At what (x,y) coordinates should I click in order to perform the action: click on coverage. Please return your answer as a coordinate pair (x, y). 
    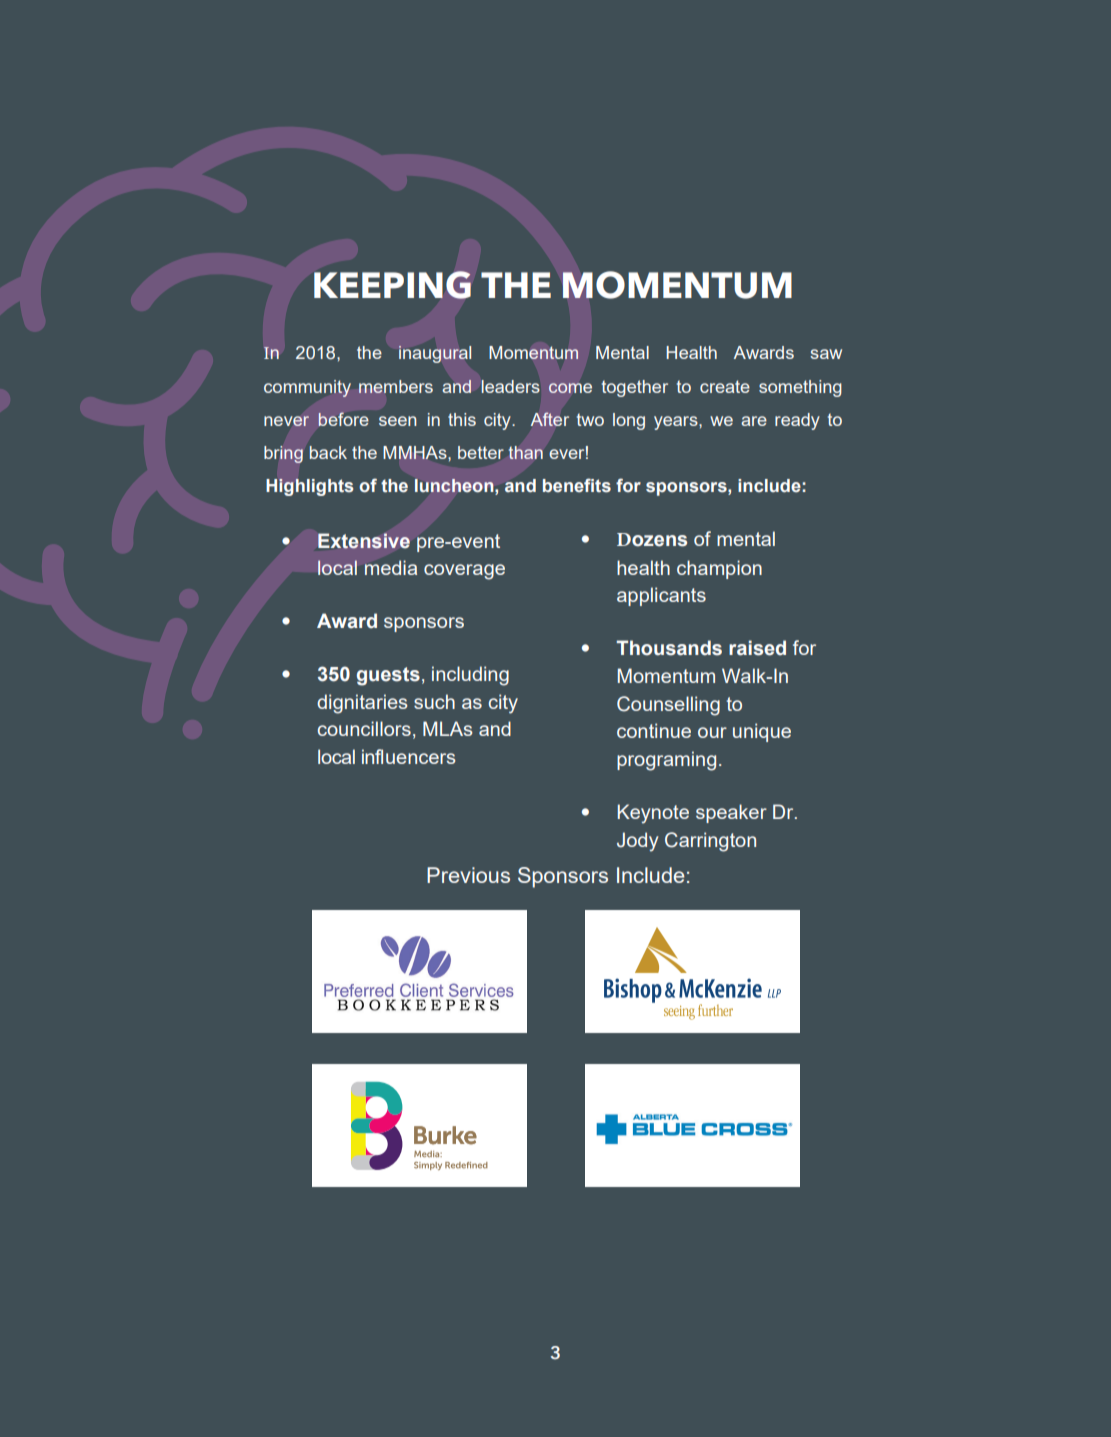
    Looking at the image, I should click on (464, 572).
